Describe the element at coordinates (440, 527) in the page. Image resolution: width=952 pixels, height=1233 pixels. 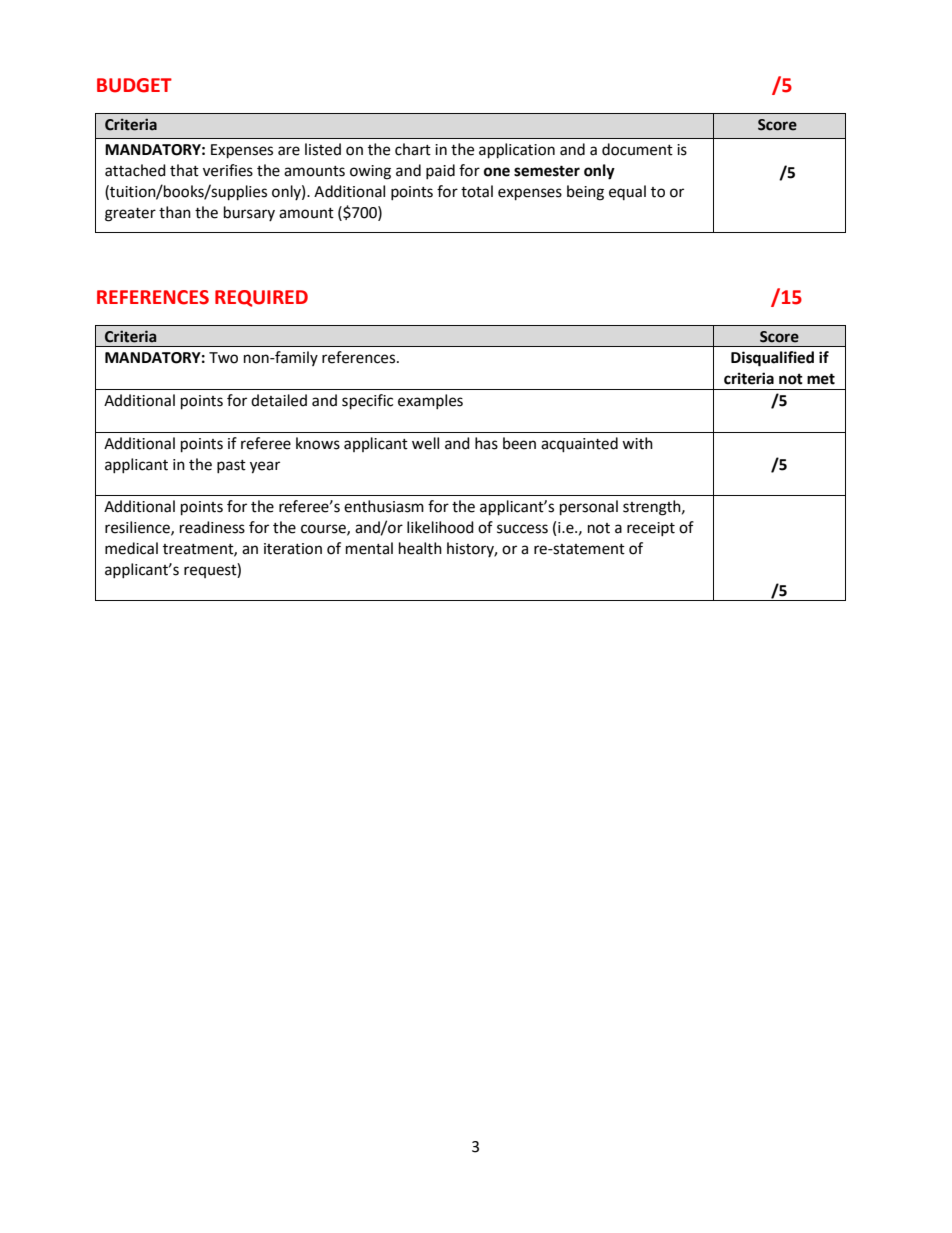
I see `likelihood` at that location.
